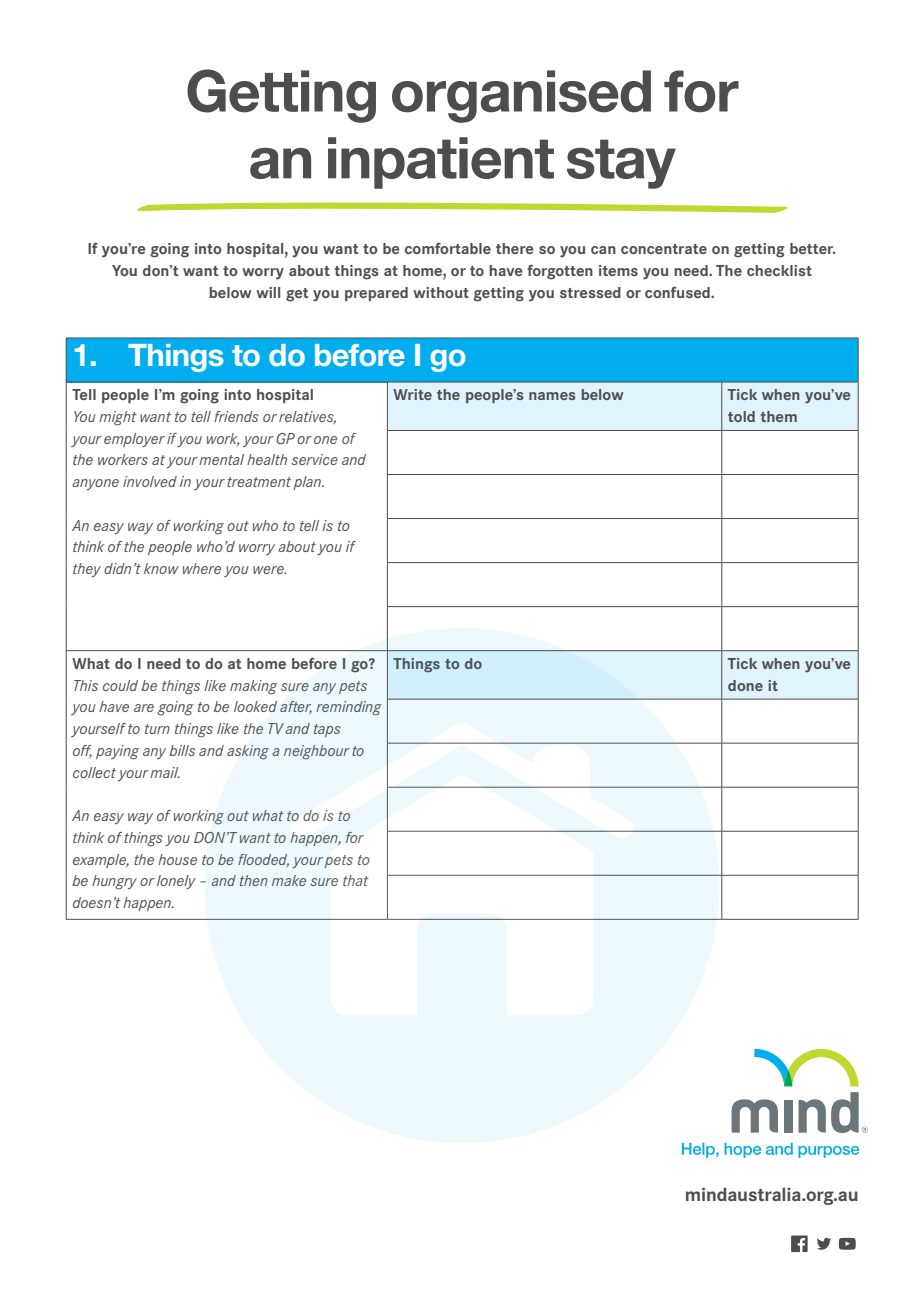  What do you see at coordinates (621, 164) in the screenshot?
I see `stay` at bounding box center [621, 164].
